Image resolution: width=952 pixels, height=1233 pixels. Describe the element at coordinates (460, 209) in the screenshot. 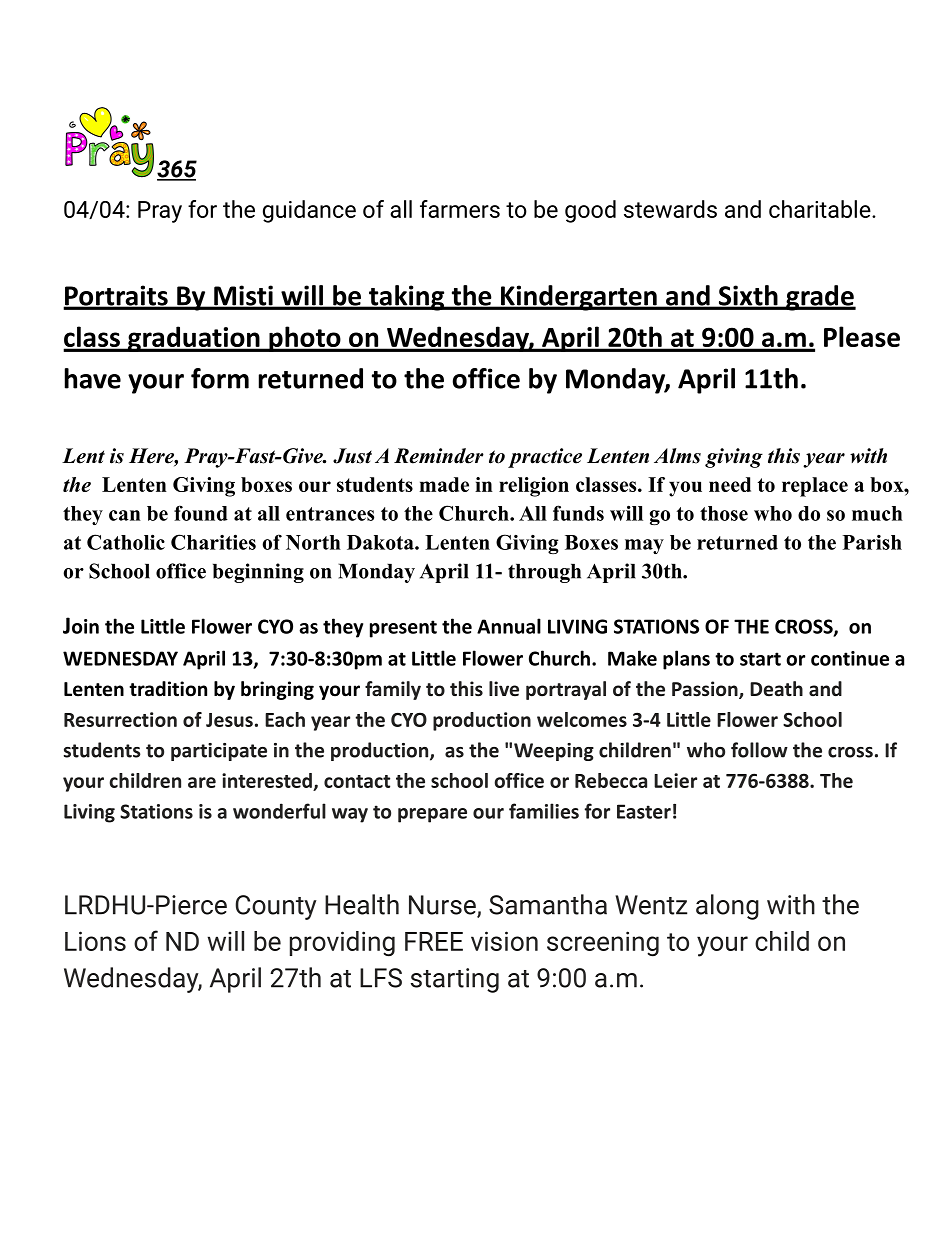

I see `farmers` at that location.
